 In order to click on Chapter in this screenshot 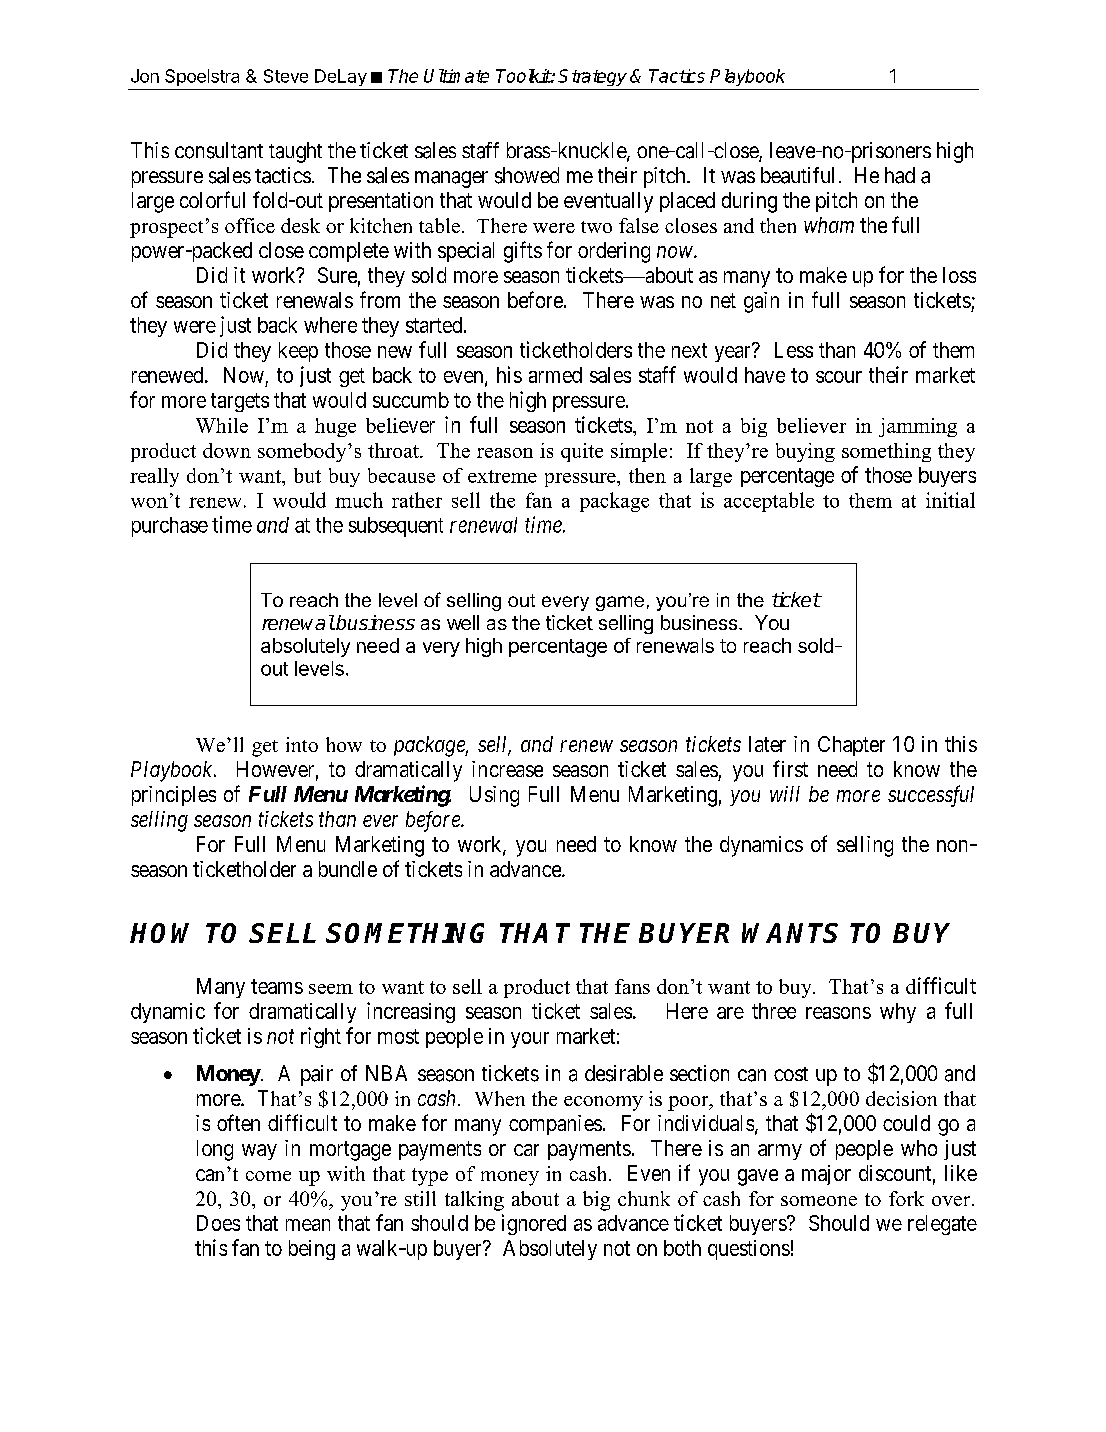, I will do `click(851, 746)`.
